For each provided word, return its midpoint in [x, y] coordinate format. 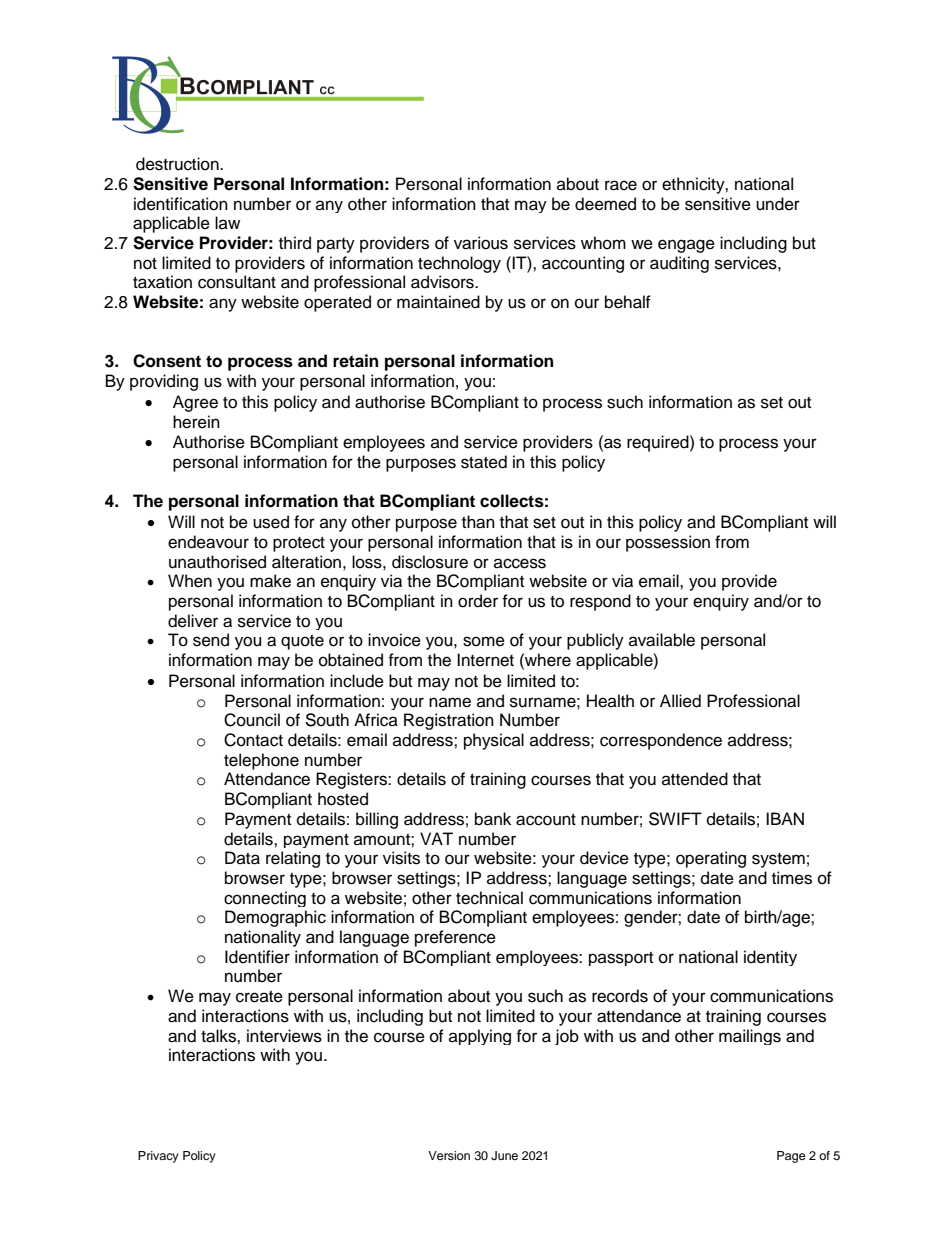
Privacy [158, 1157]
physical [494, 741]
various [481, 243]
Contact [253, 740]
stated [484, 462]
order [478, 601]
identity [770, 958]
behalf [628, 302]
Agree [195, 403]
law [227, 222]
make [270, 581]
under [778, 204]
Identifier [257, 957]
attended [695, 779]
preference [455, 938]
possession [668, 543]
